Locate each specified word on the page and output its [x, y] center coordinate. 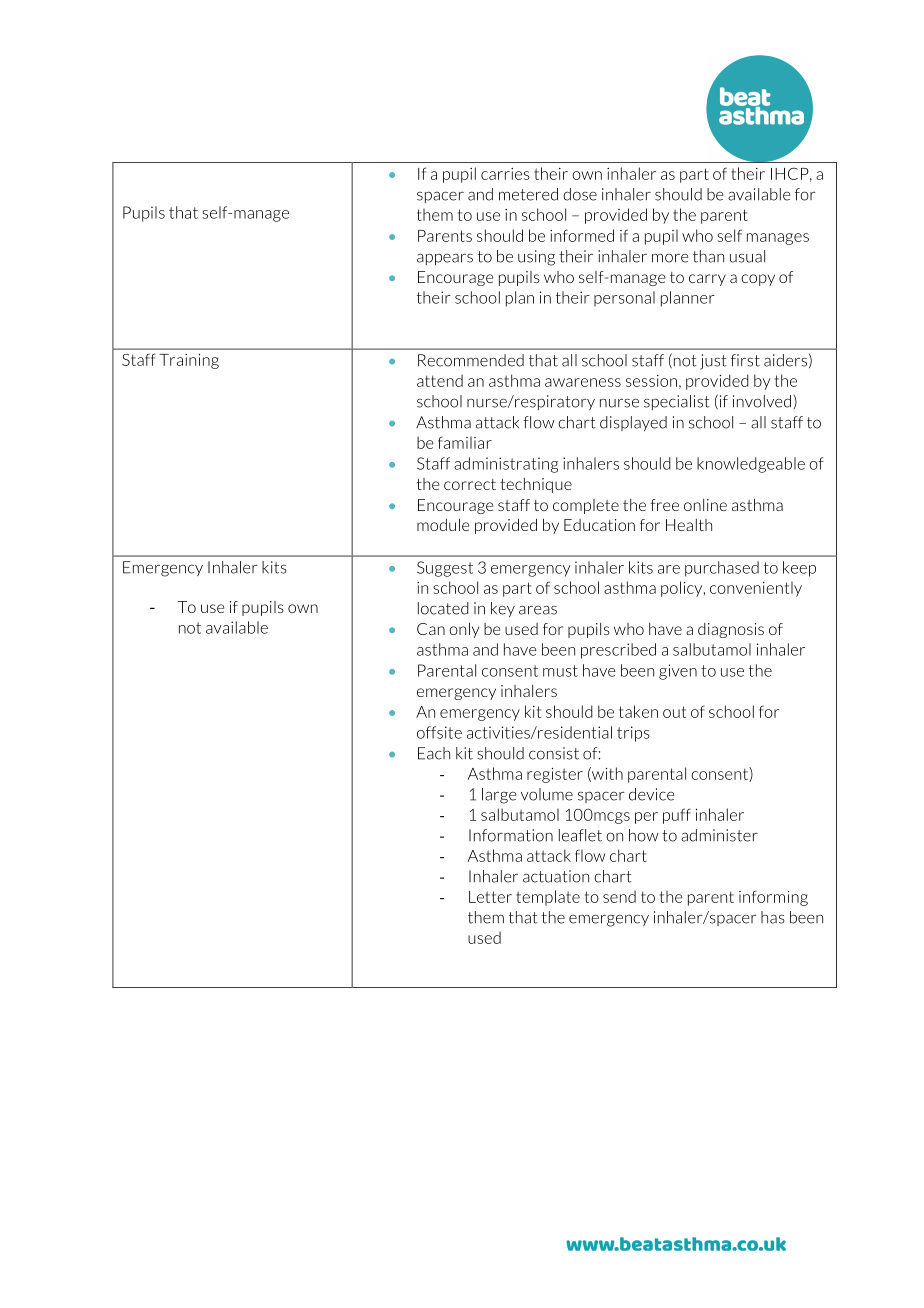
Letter [490, 897]
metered [528, 194]
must [560, 671]
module [443, 525]
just [713, 362]
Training [189, 361]
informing [773, 898]
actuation [556, 876]
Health [689, 525]
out [674, 712]
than [708, 256]
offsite [439, 732]
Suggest [445, 569]
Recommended [471, 360]
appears [445, 259]
